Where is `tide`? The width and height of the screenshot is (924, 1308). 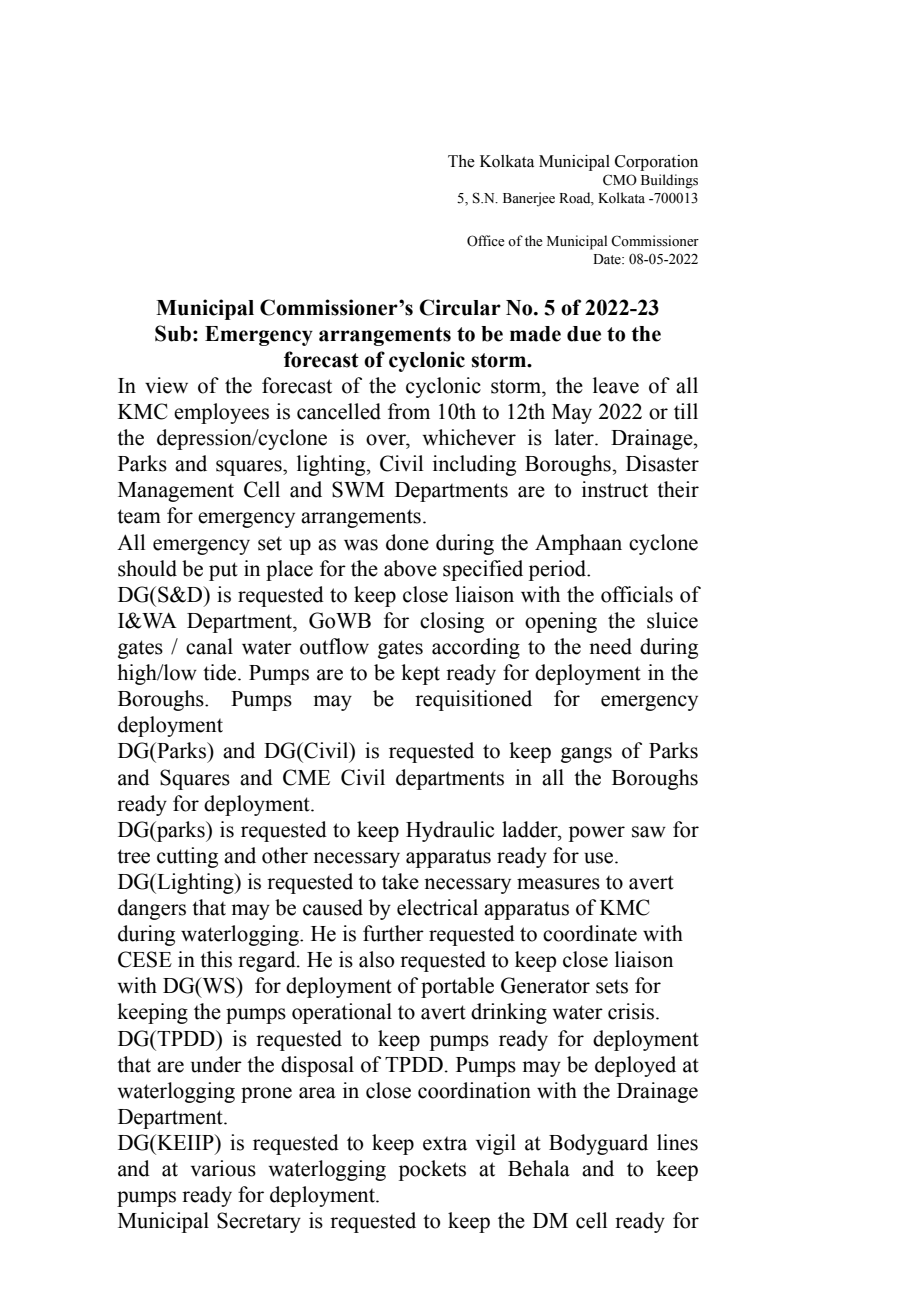
tide is located at coordinates (221, 672).
